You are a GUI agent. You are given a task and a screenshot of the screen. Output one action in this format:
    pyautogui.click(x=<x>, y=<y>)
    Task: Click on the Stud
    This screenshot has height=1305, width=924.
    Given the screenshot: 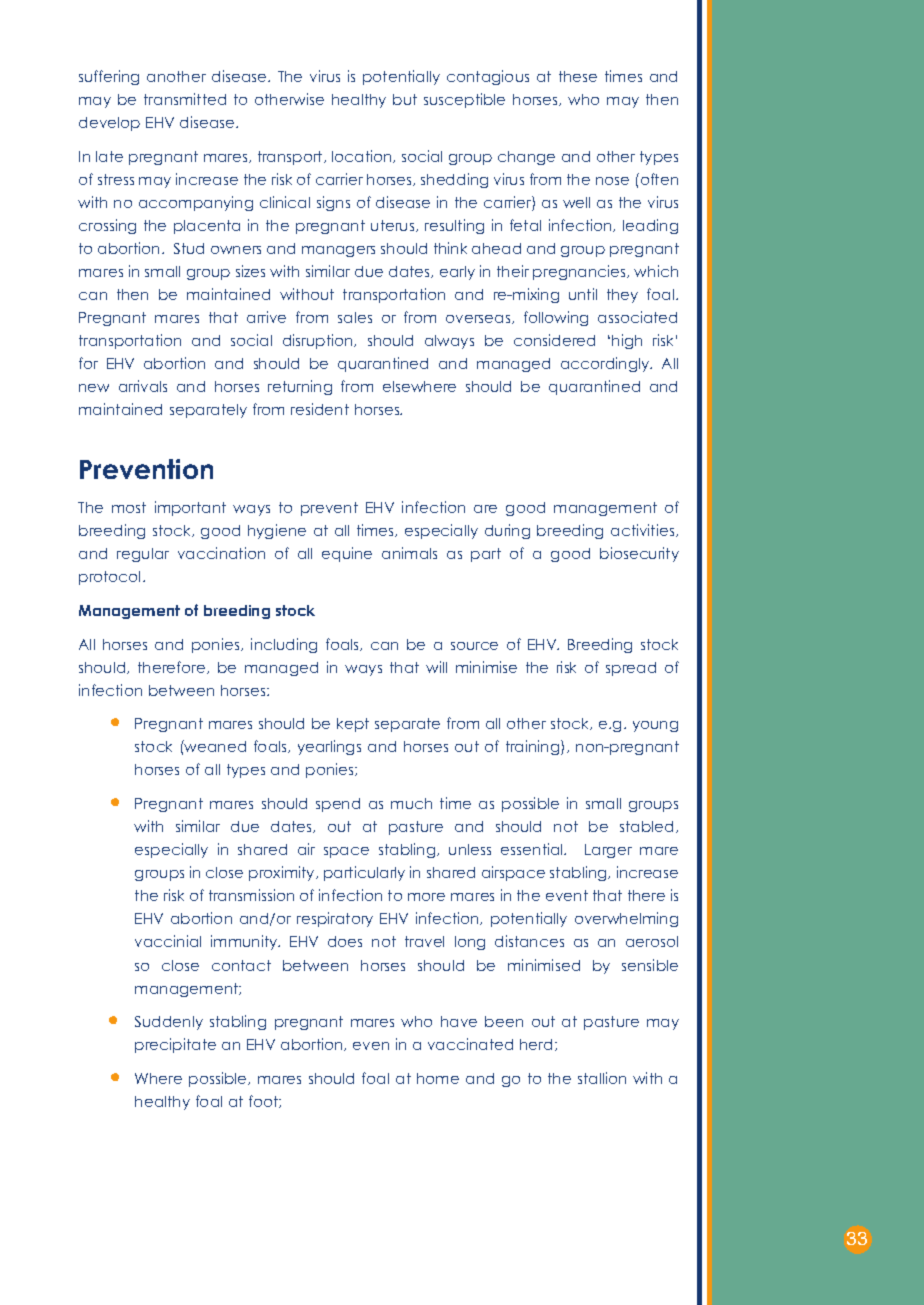 What is the action you would take?
    pyautogui.click(x=189, y=248)
